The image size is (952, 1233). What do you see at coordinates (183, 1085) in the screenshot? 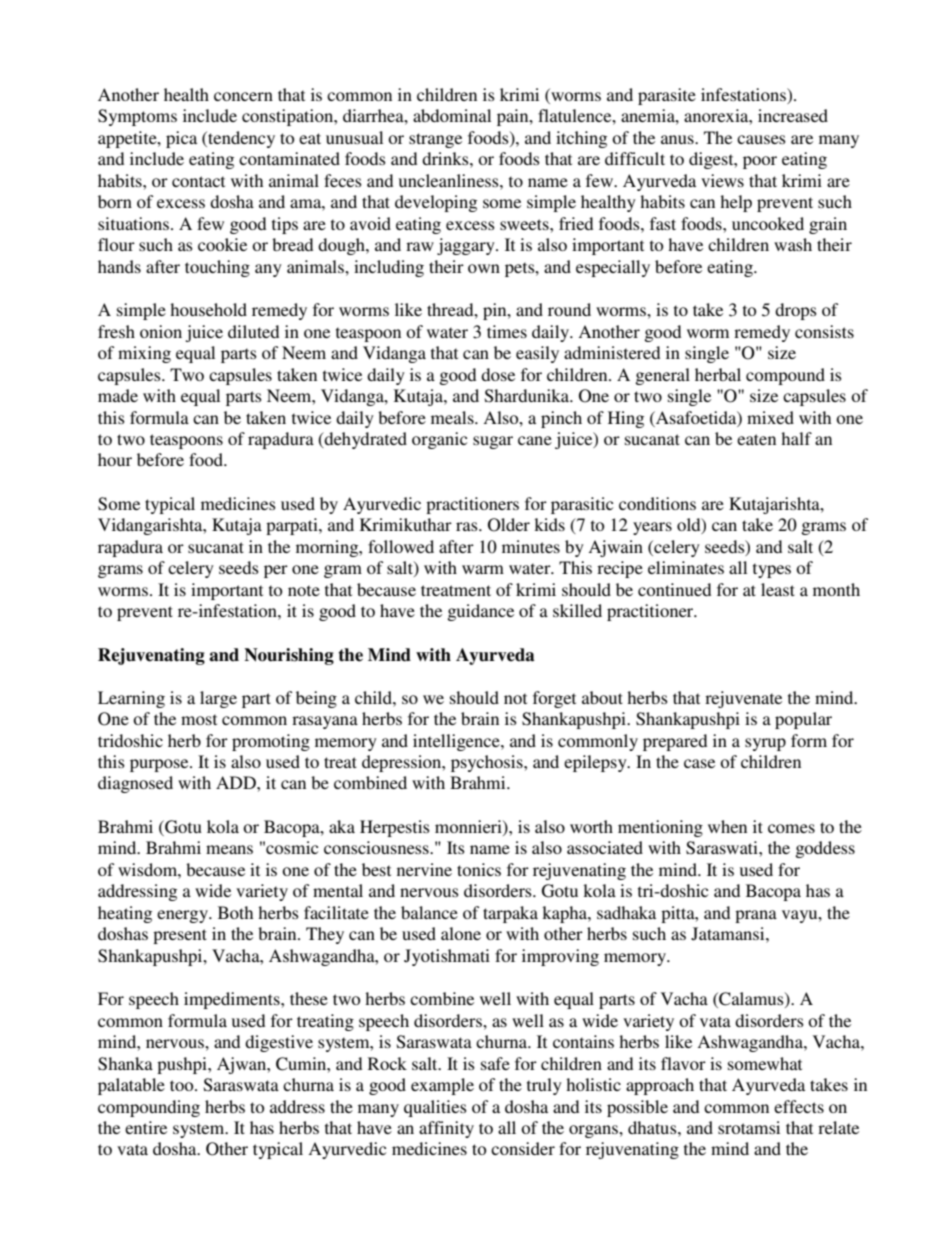
I see `too` at bounding box center [183, 1085].
